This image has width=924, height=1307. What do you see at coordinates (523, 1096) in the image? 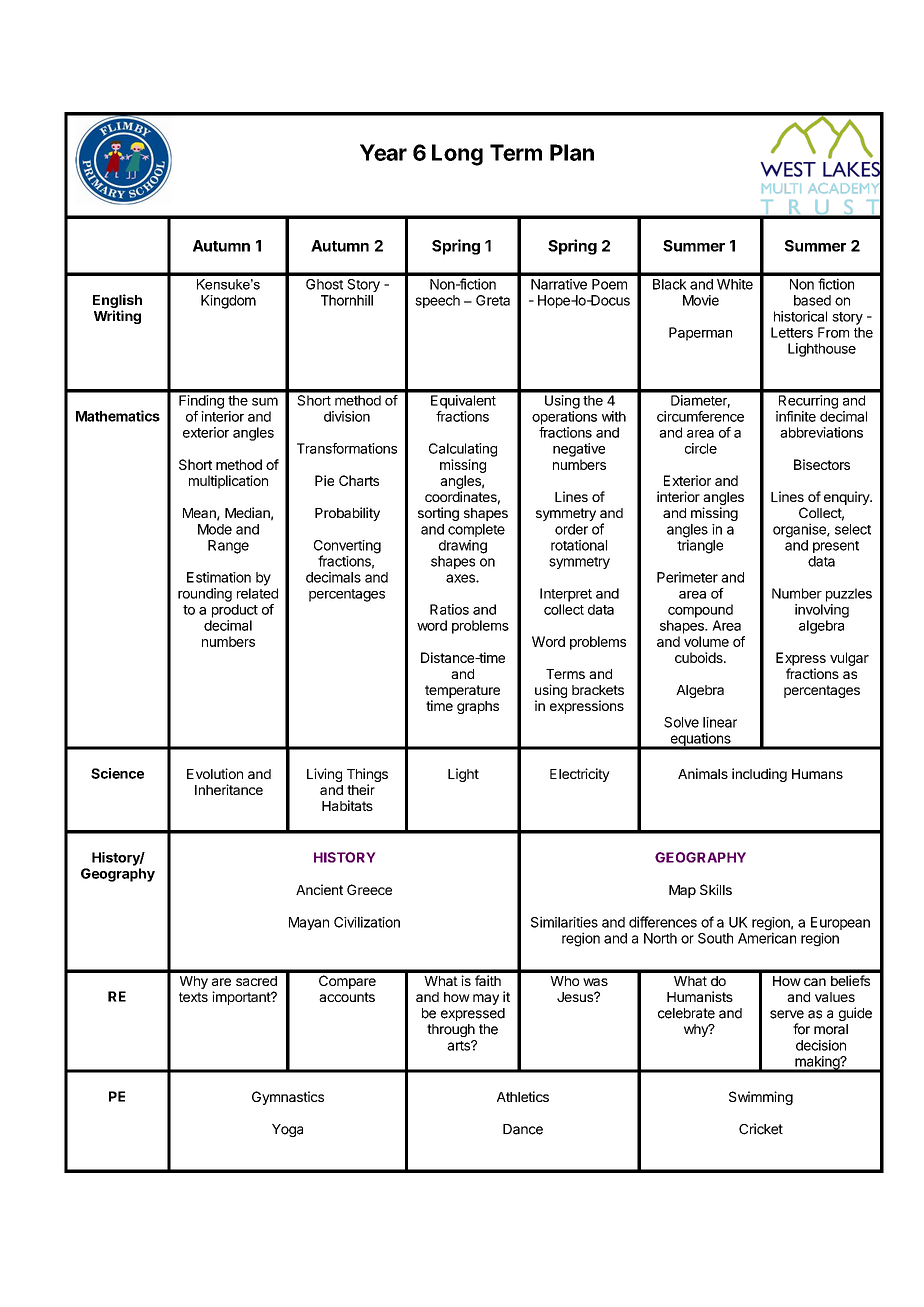
I see `Athletics` at bounding box center [523, 1096].
